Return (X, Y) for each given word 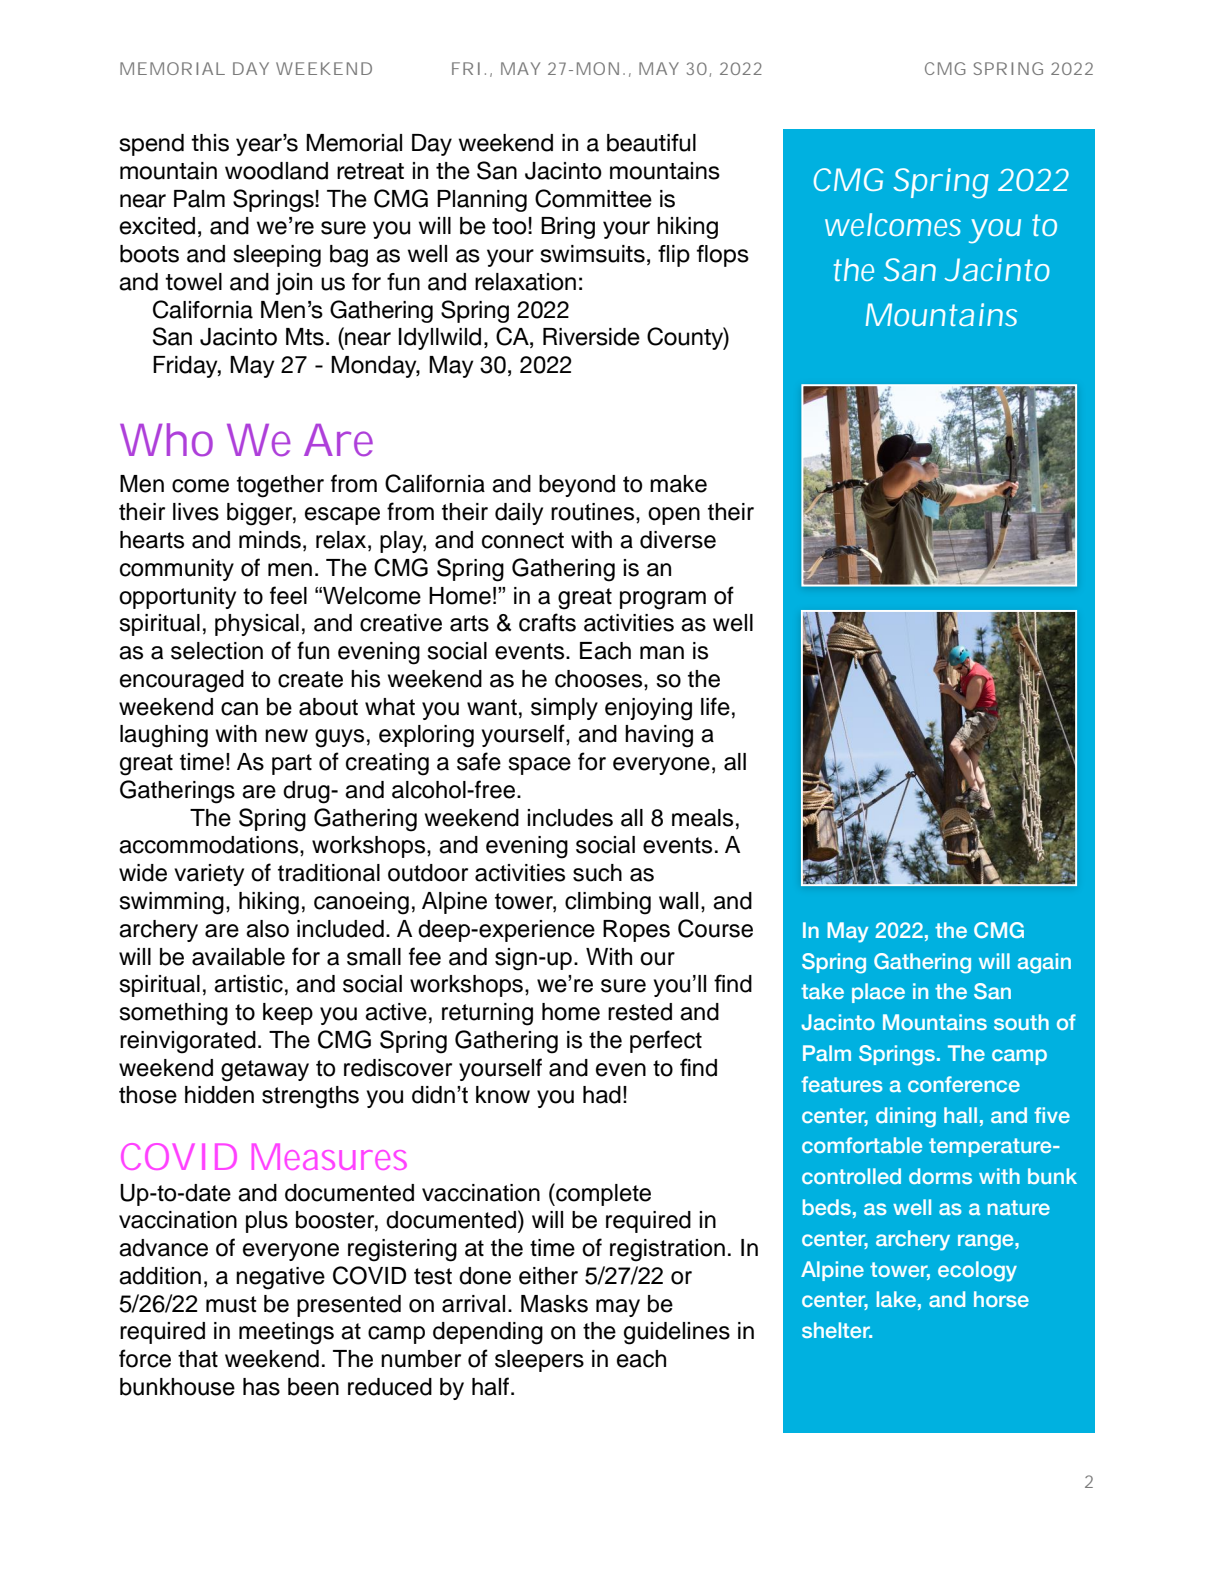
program (663, 600)
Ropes (636, 931)
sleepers (539, 1361)
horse (1001, 1299)
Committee (593, 198)
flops (723, 256)
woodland (276, 171)
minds (270, 540)
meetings (286, 1333)
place (878, 993)
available (238, 957)
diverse (678, 540)
